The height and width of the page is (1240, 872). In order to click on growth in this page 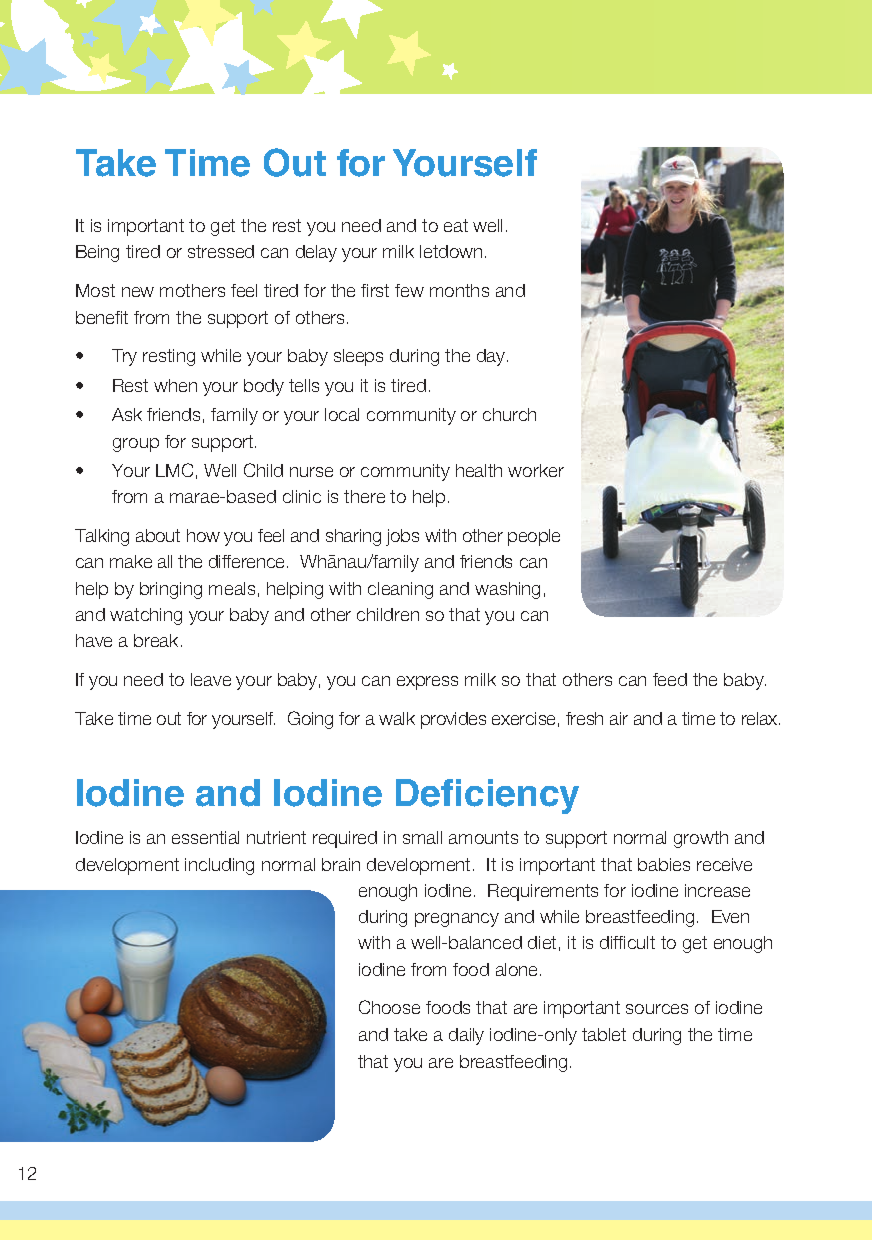, I will do `click(701, 839)`.
